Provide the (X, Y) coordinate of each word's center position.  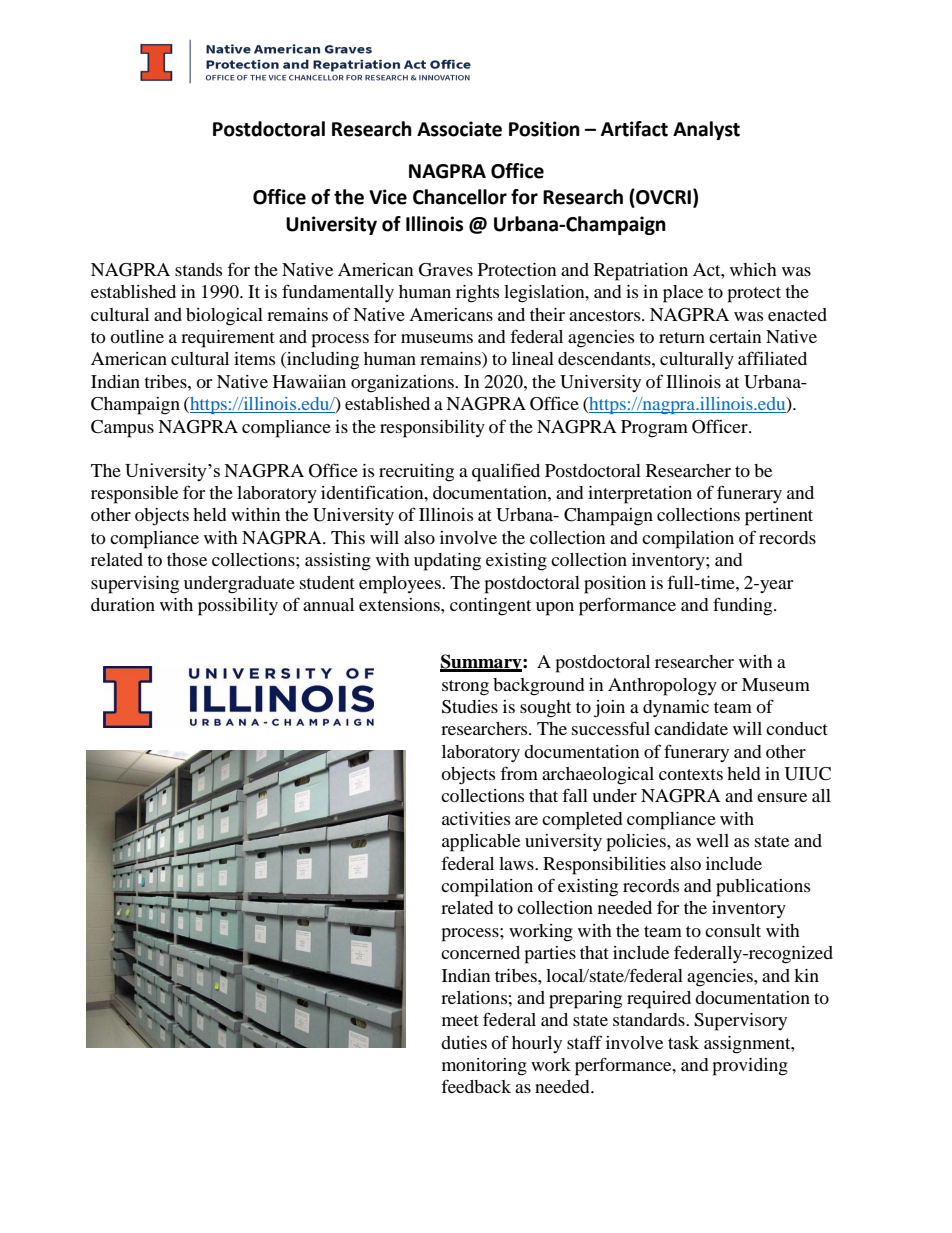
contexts (691, 774)
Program (654, 429)
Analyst (706, 130)
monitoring (484, 1067)
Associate (459, 129)
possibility (238, 607)
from (519, 773)
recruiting (416, 473)
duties (464, 1042)
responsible (134, 495)
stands (198, 269)
